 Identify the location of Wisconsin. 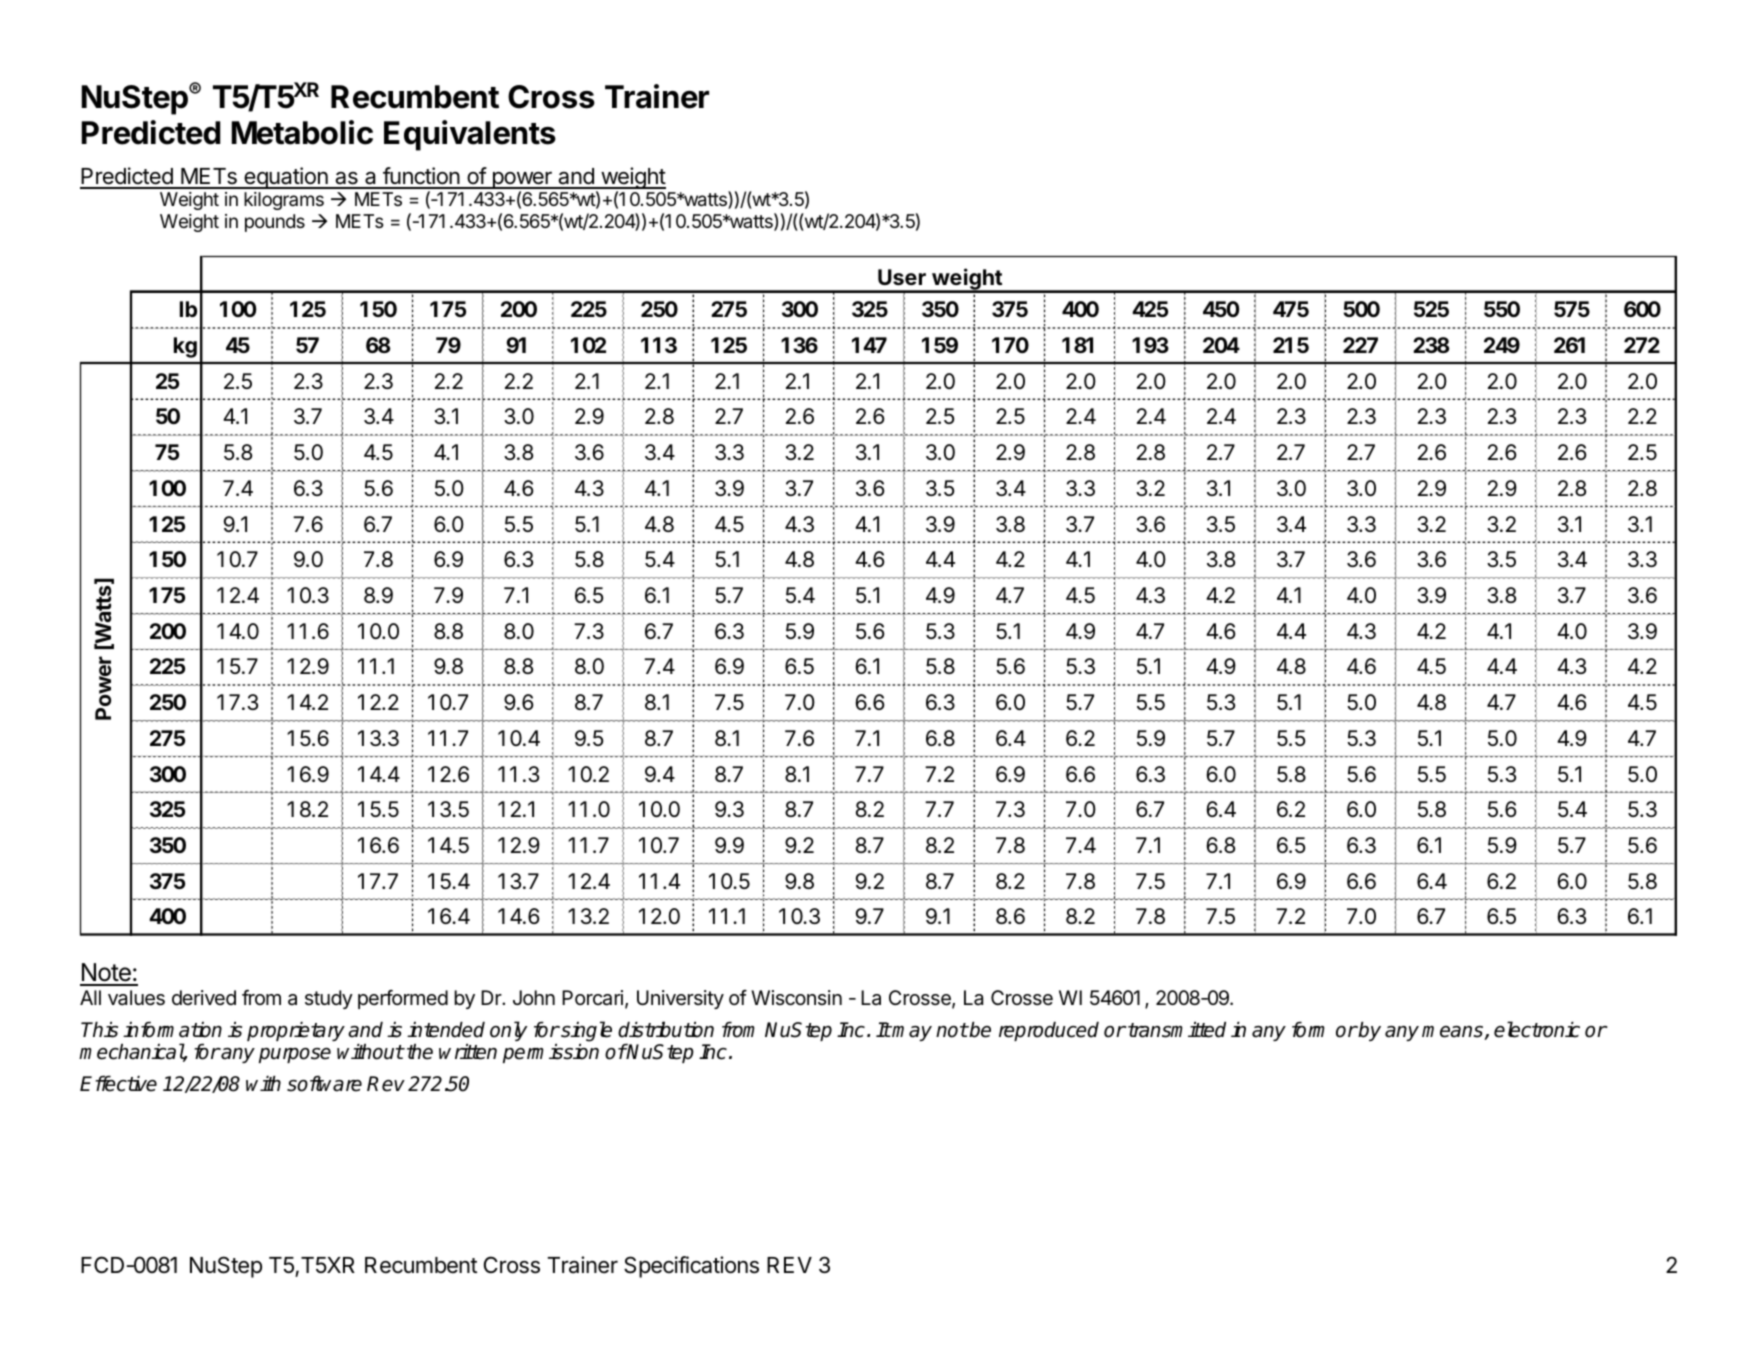
(796, 998).
